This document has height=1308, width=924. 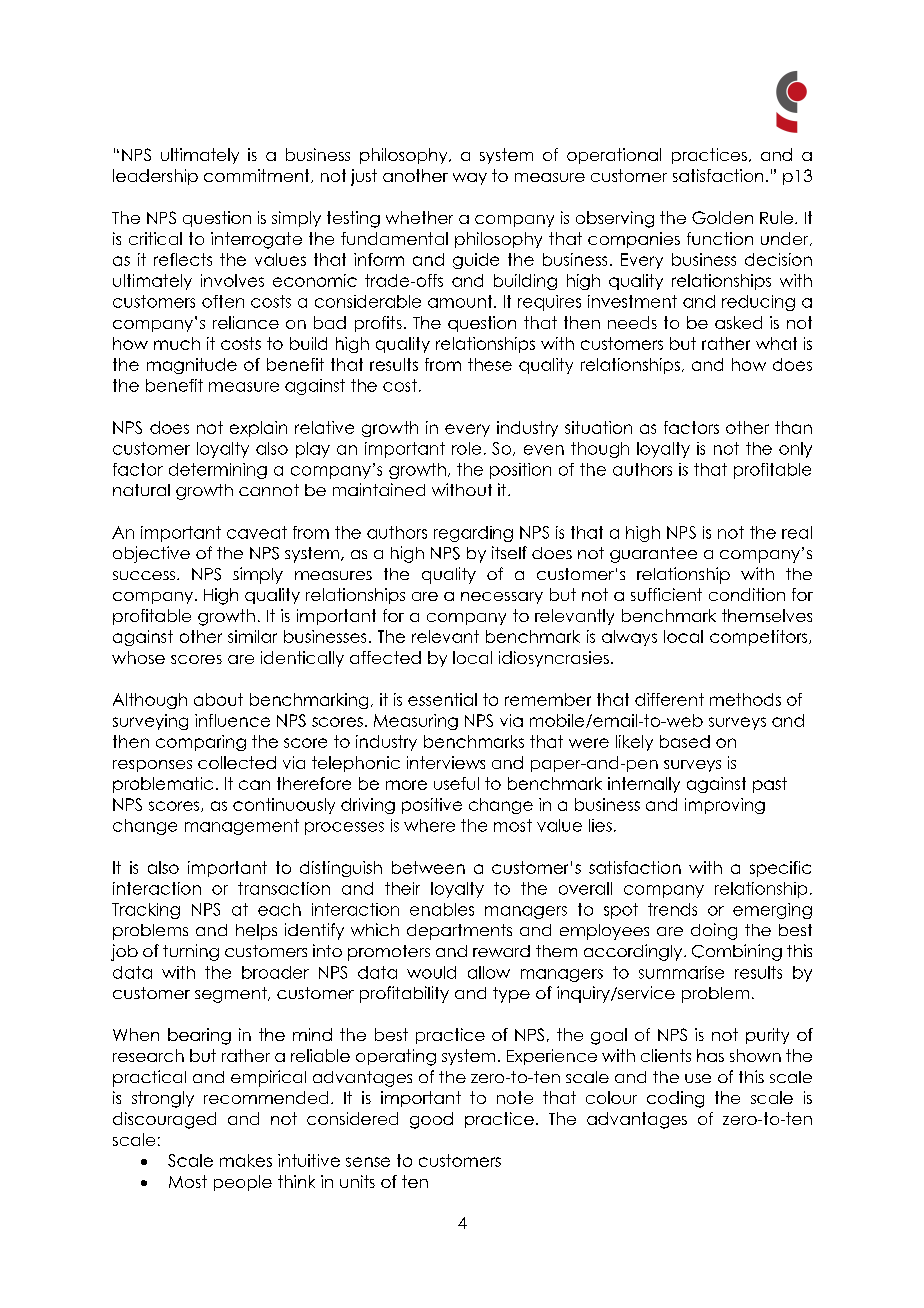 I want to click on than, so click(x=793, y=427).
